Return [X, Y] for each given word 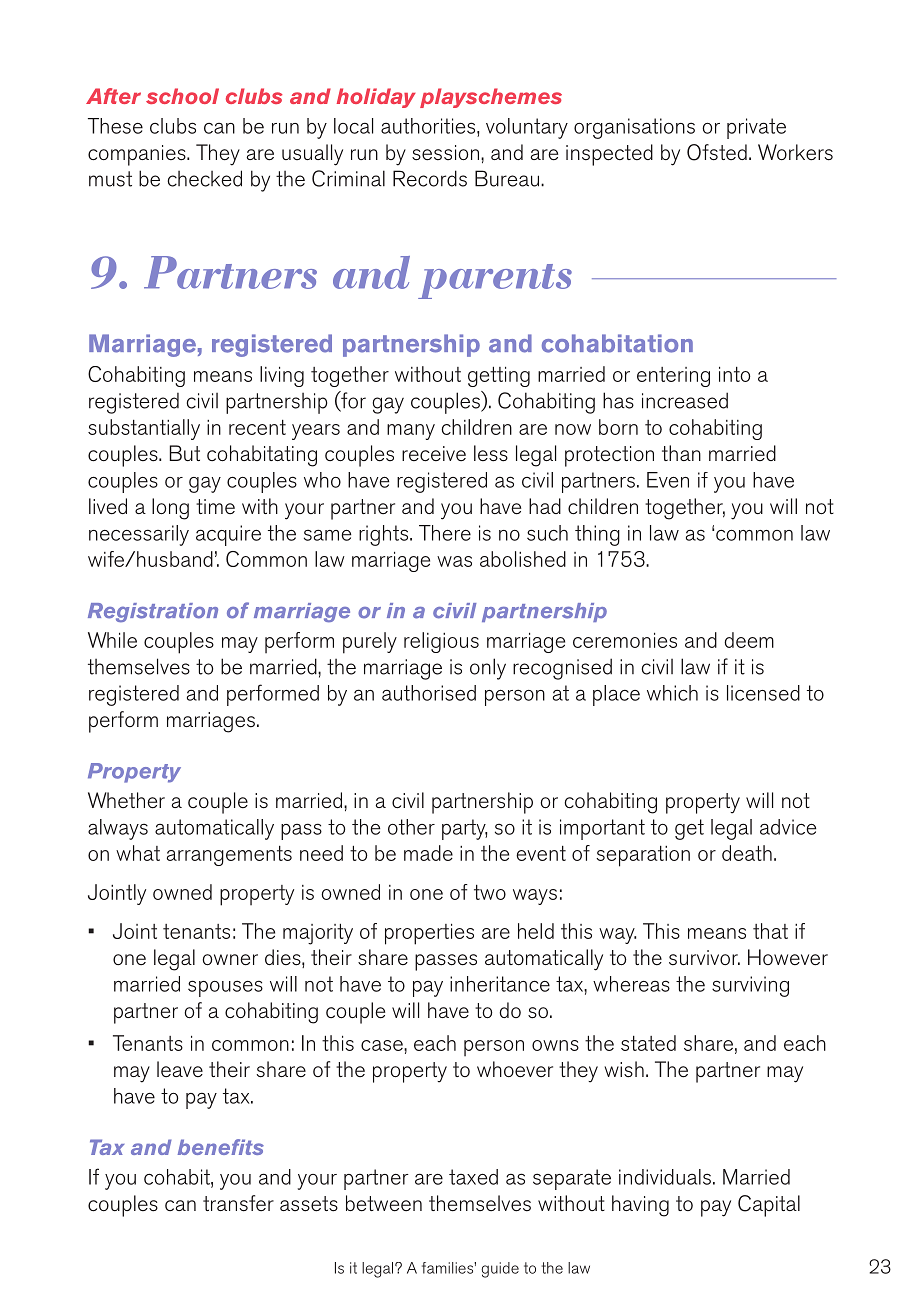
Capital [769, 1206]
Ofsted [717, 152]
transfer [238, 1203]
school [182, 96]
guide [500, 1270]
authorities [429, 126]
